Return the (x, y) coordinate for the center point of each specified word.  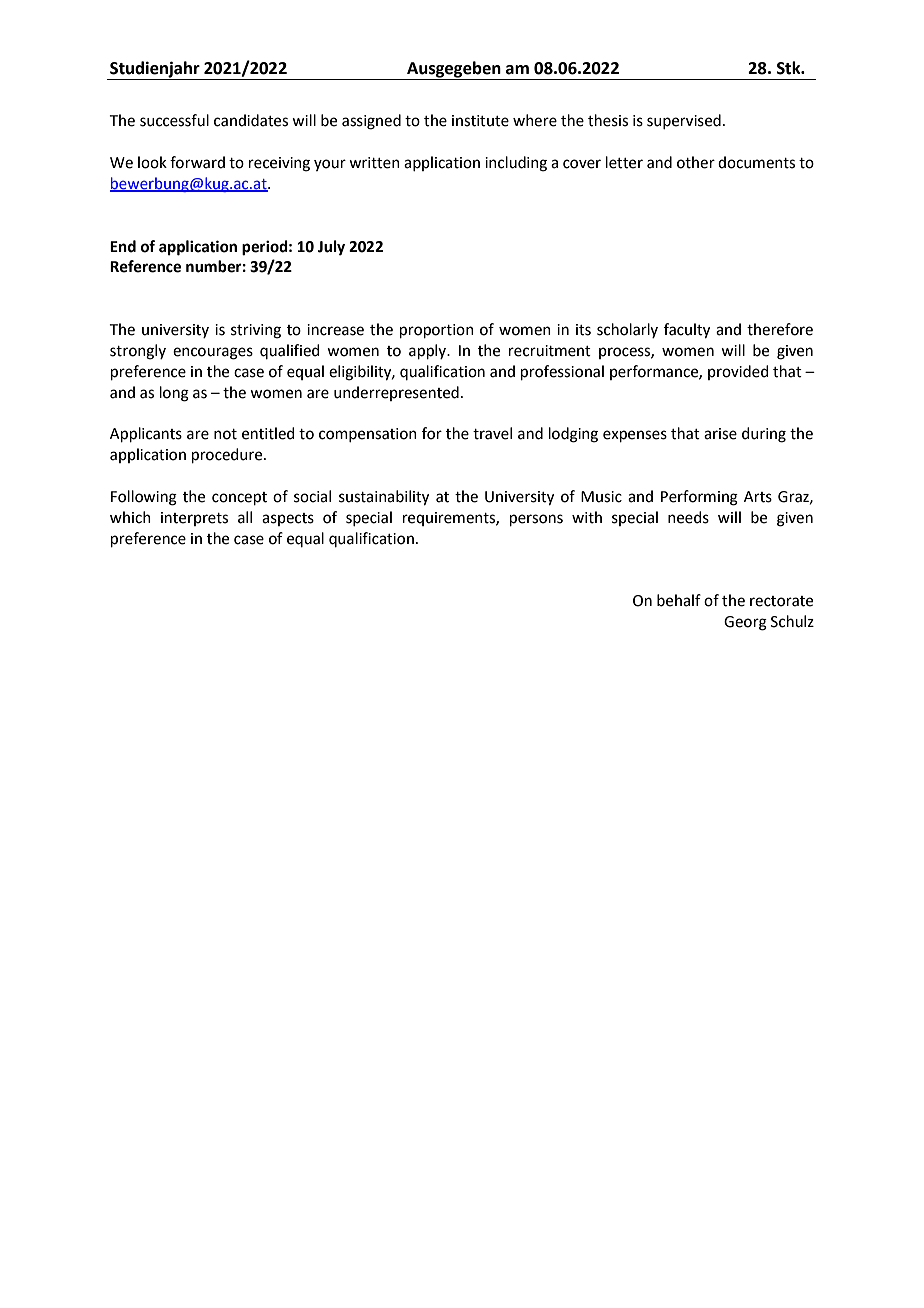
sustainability (384, 498)
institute (480, 121)
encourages (213, 353)
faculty (687, 331)
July (331, 248)
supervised (684, 121)
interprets (194, 519)
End (123, 246)
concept (239, 498)
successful (174, 120)
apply (429, 351)
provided (738, 372)
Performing (699, 498)
